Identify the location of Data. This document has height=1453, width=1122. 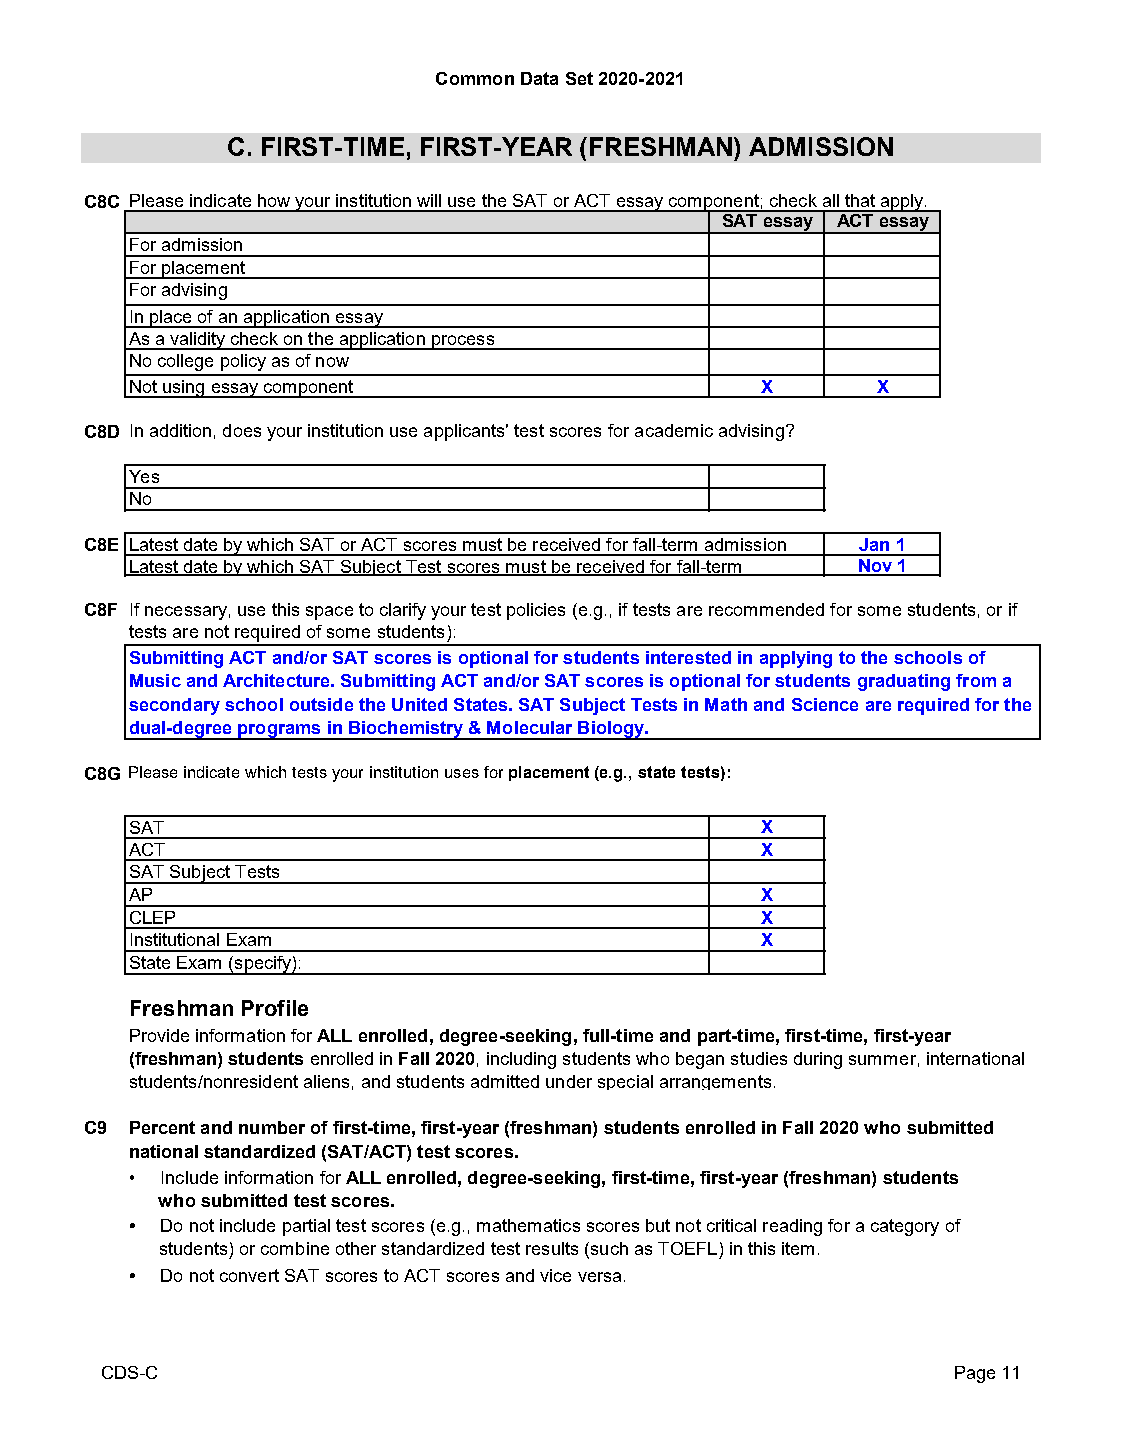
(539, 78).
